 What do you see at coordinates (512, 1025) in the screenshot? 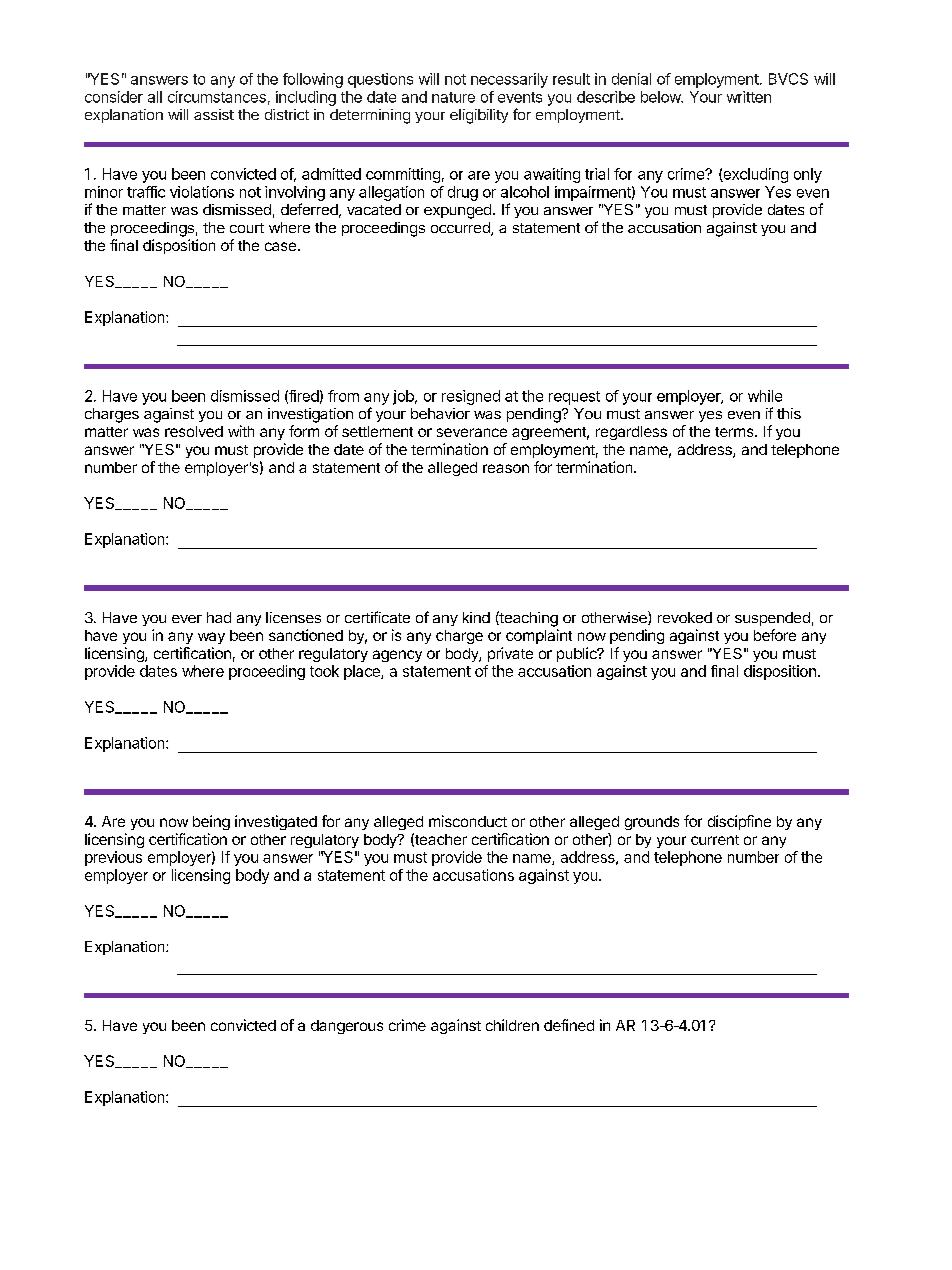
I see `children` at bounding box center [512, 1025].
